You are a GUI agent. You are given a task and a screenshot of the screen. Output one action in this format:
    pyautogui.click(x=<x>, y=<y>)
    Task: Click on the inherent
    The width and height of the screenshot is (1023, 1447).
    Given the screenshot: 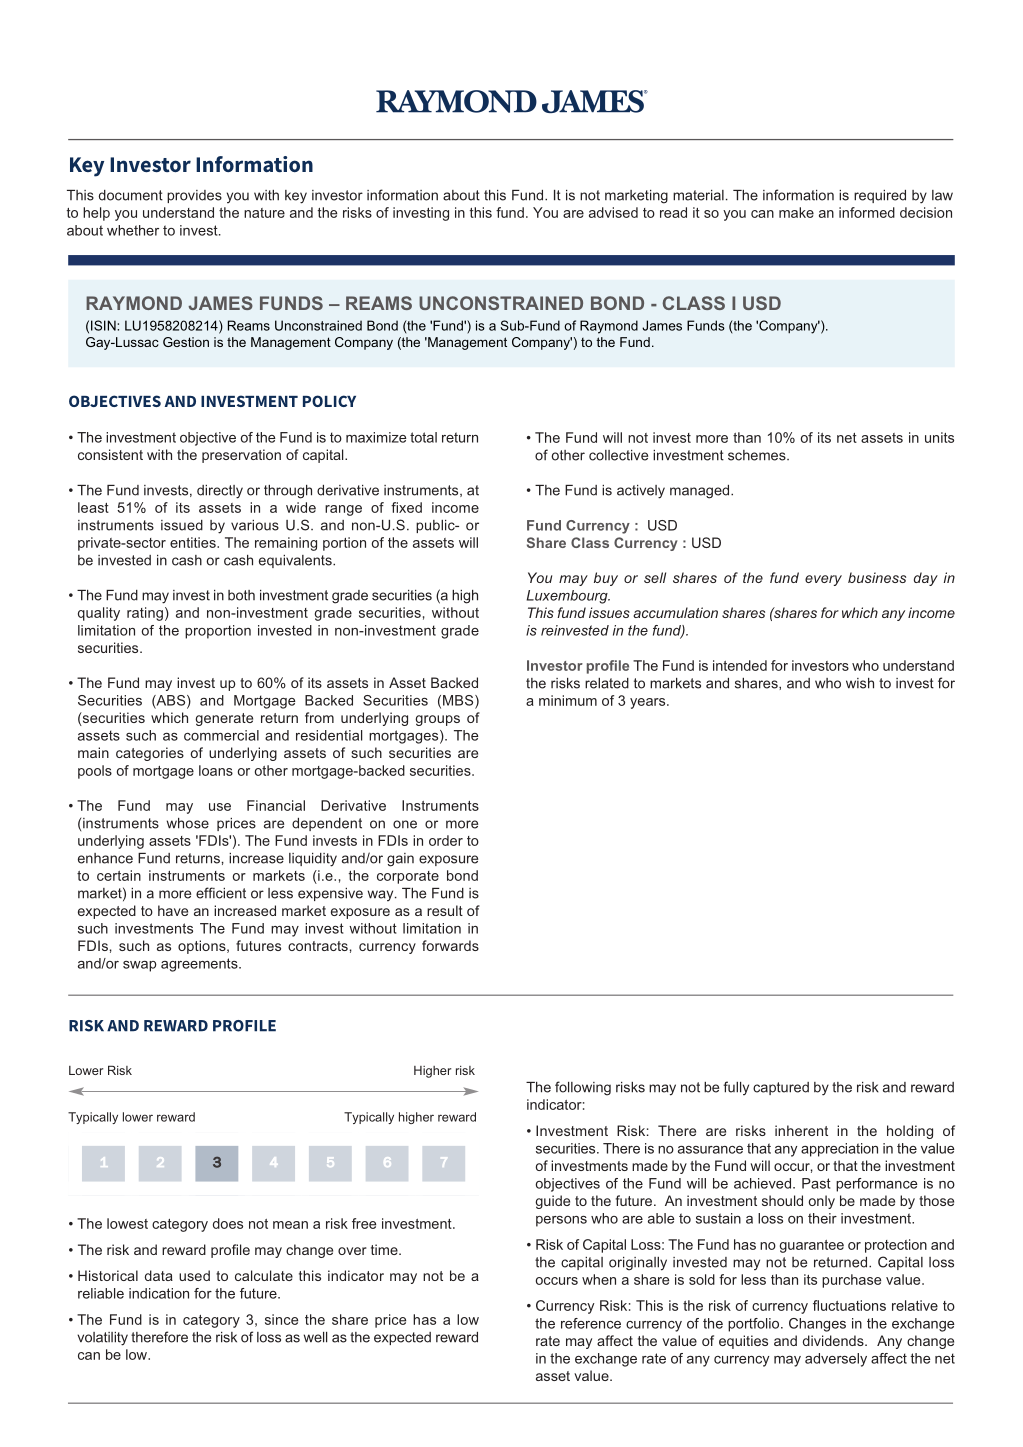 What is the action you would take?
    pyautogui.click(x=801, y=1130)
